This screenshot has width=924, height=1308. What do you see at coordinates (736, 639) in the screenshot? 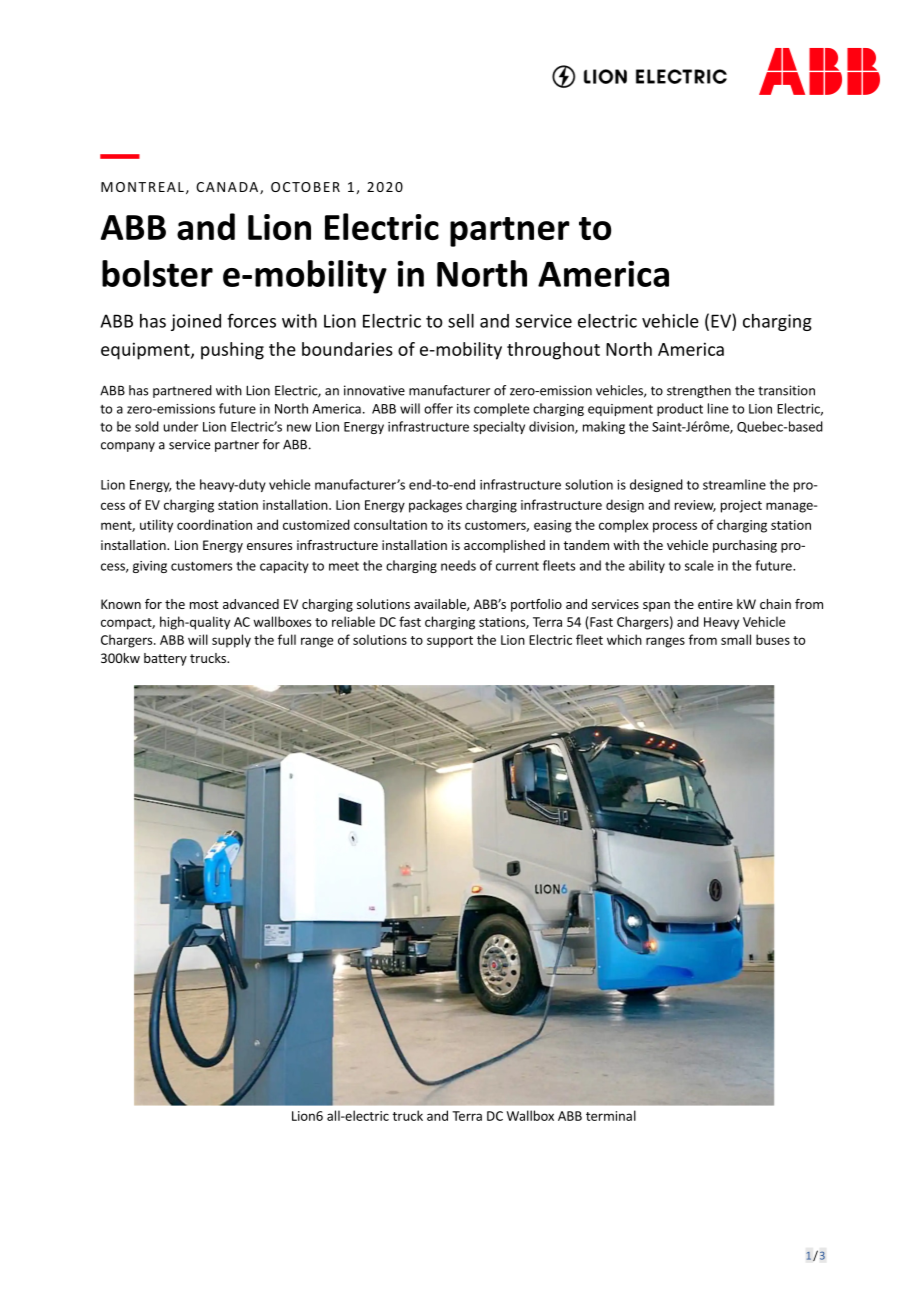
I see `small` at bounding box center [736, 639].
